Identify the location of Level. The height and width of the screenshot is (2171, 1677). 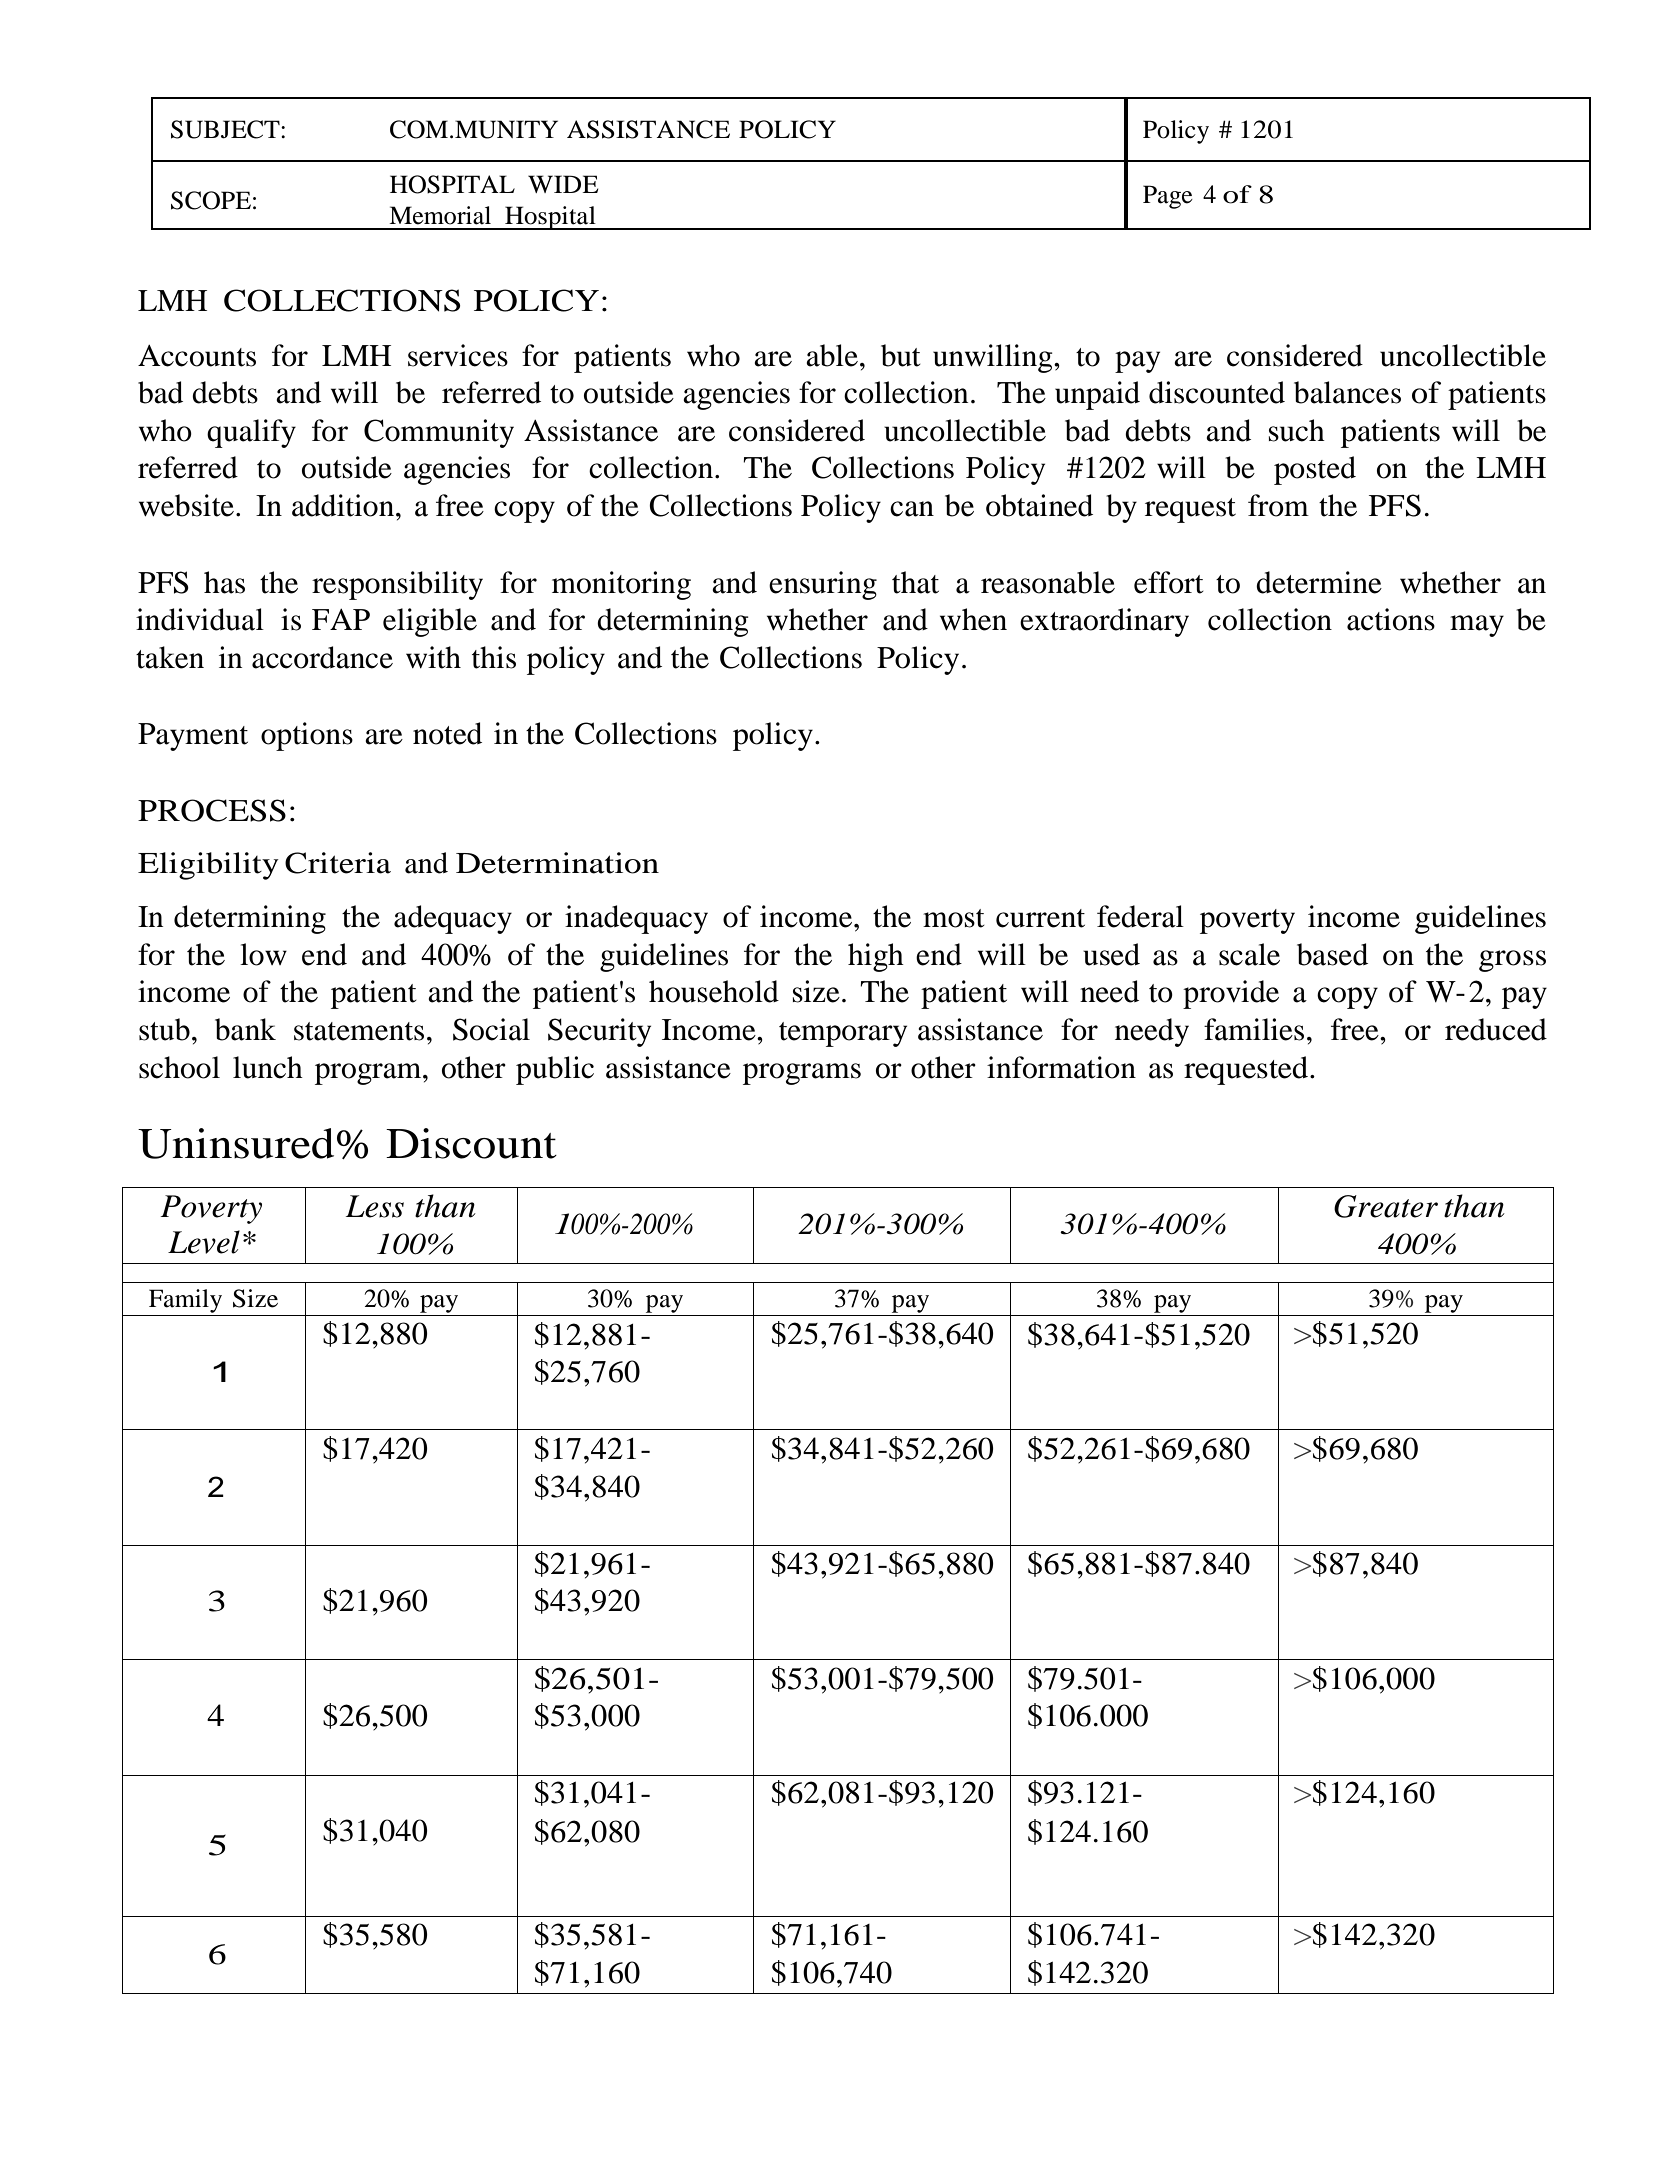
(204, 1242).
